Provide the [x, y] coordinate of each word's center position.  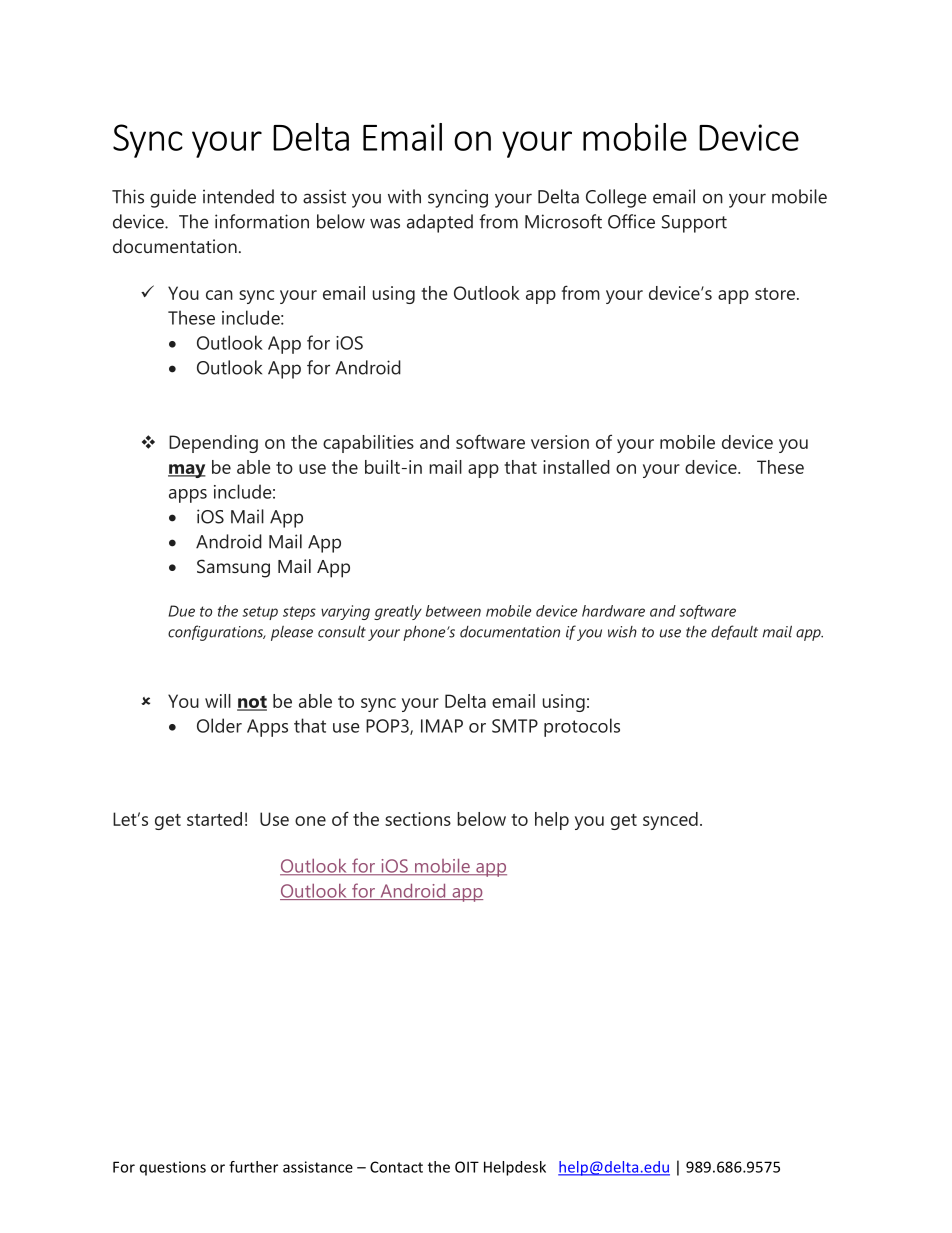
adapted [440, 223]
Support [694, 224]
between [453, 611]
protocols [582, 727]
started [214, 819]
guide [173, 198]
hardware [613, 611]
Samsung [233, 568]
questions [173, 1168]
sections [418, 819]
